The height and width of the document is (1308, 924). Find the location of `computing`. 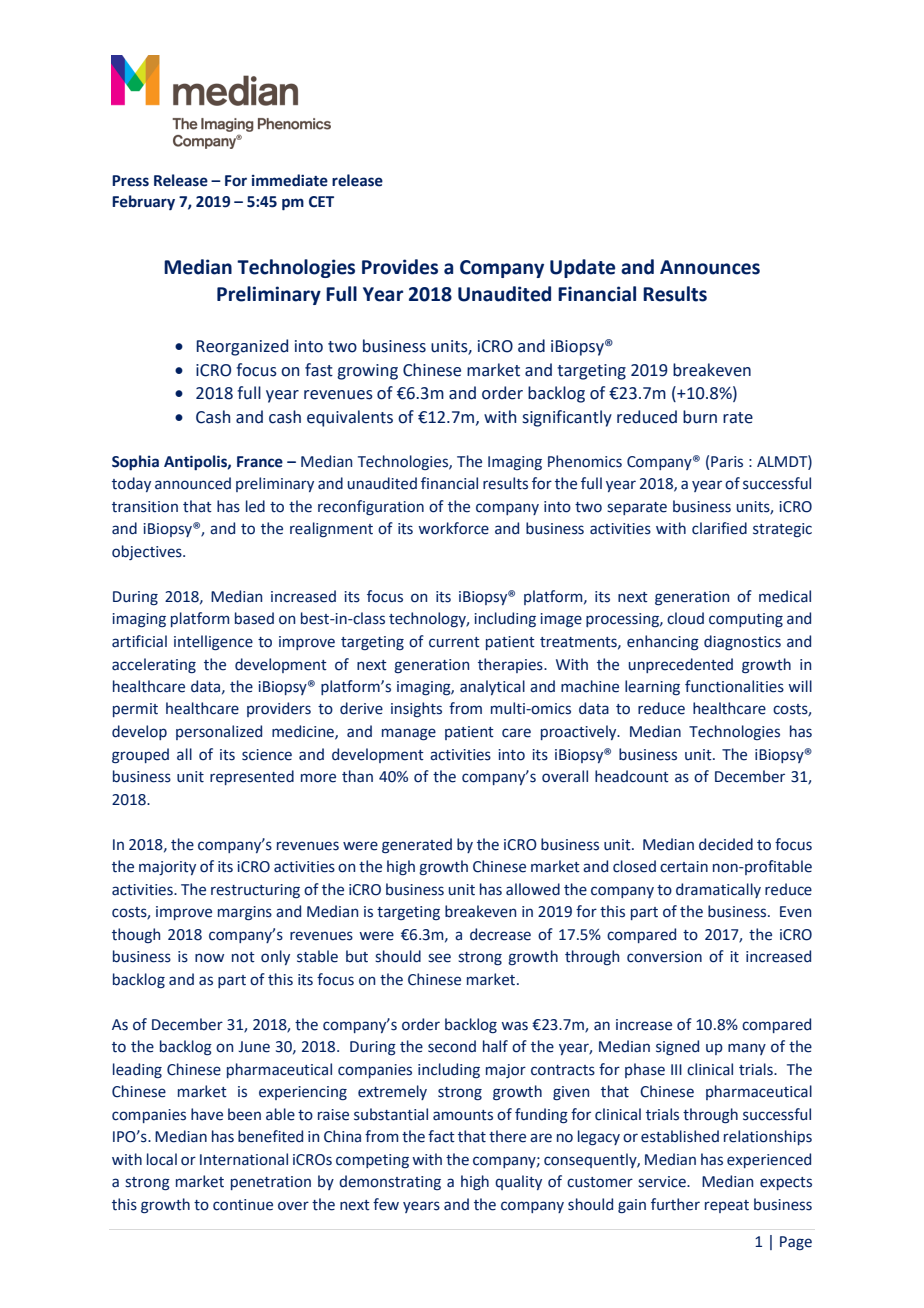

computing is located at coordinates (746, 620).
